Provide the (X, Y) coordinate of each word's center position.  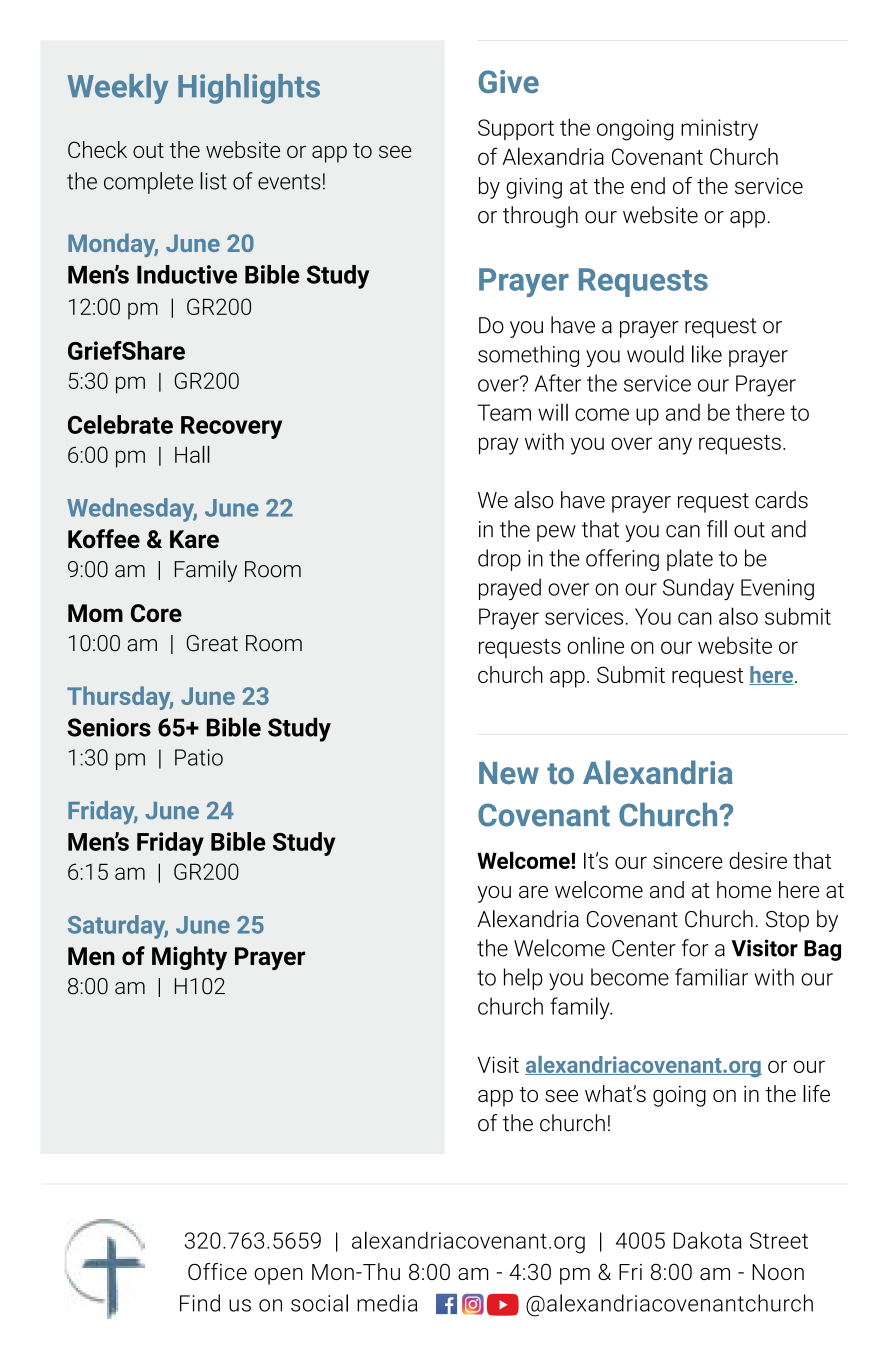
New (509, 773)
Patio (199, 757)
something (528, 356)
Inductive (187, 274)
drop (499, 560)
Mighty (189, 958)
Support (516, 129)
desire (758, 860)
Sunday (698, 589)
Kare (194, 539)
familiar (711, 977)
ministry (719, 130)
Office (217, 1271)
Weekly (117, 89)
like (707, 354)
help (523, 979)
